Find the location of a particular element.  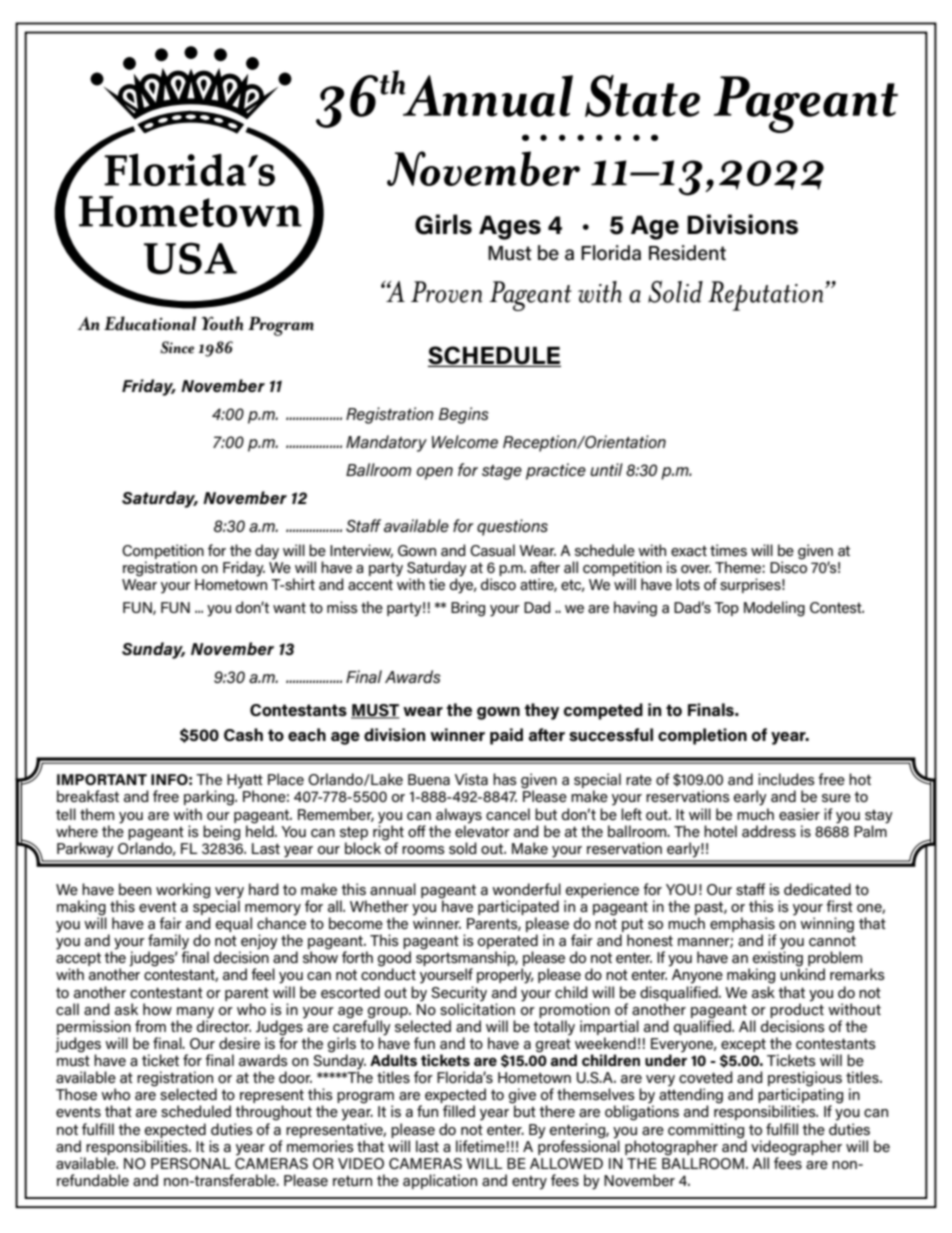

Educational is located at coordinates (150, 323).
